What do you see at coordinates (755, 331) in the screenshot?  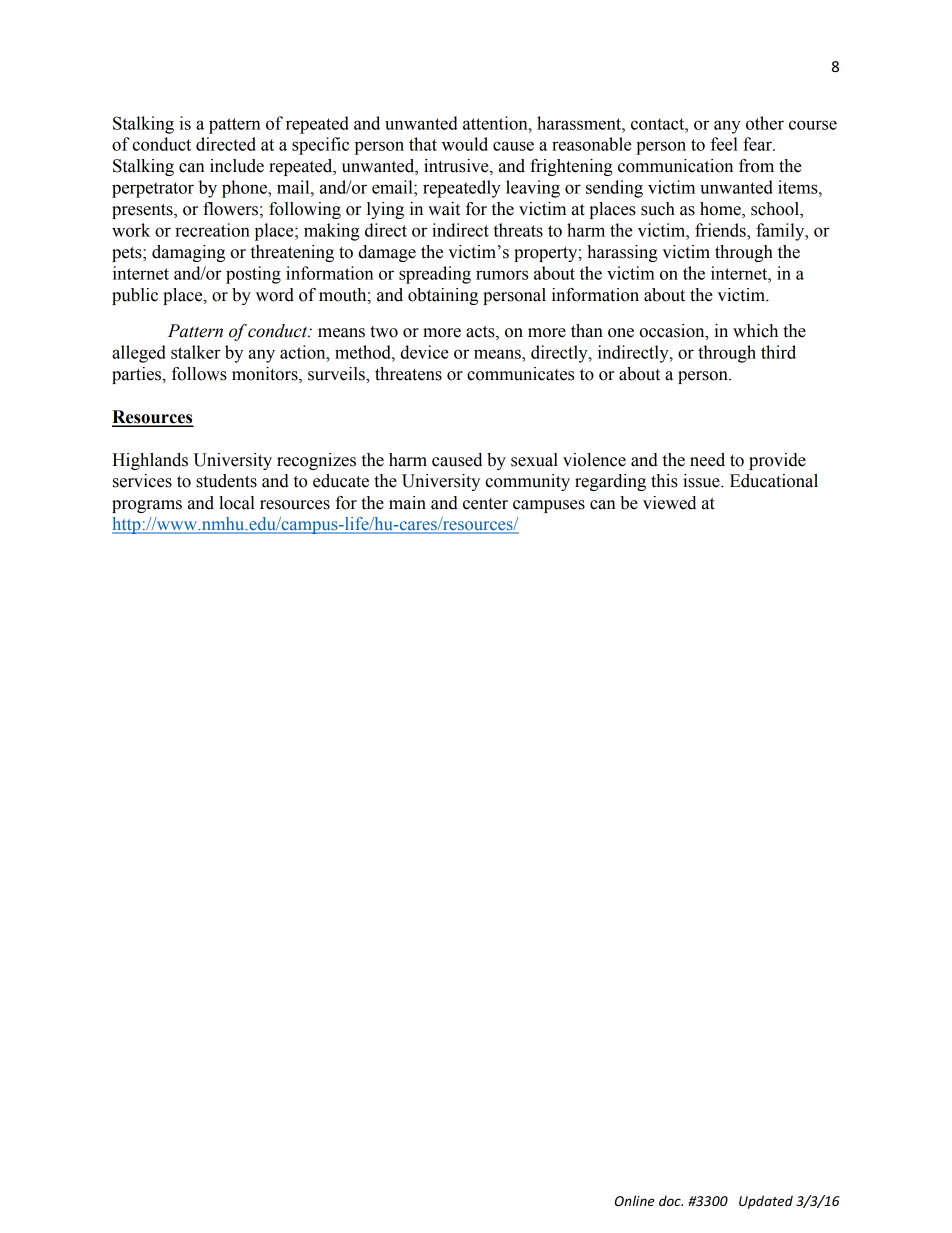 I see `which` at bounding box center [755, 331].
